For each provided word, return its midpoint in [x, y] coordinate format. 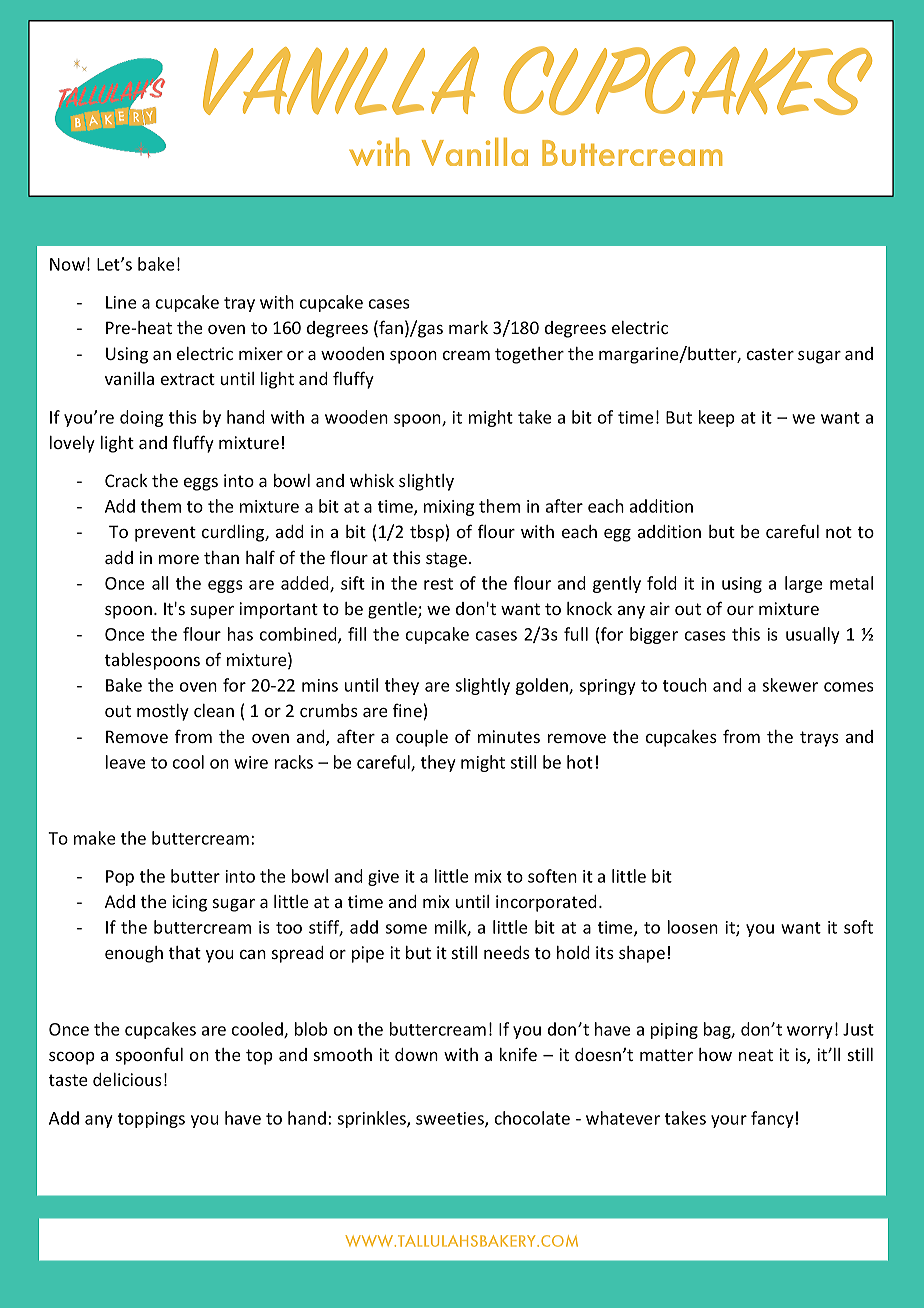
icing [189, 903]
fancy [772, 1119]
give [383, 878]
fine [407, 710]
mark [468, 327]
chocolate [532, 1118]
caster [770, 354]
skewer [790, 685]
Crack [126, 480]
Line [121, 302]
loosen [693, 927]
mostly [163, 712]
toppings [151, 1120]
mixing [449, 508]
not [839, 532]
